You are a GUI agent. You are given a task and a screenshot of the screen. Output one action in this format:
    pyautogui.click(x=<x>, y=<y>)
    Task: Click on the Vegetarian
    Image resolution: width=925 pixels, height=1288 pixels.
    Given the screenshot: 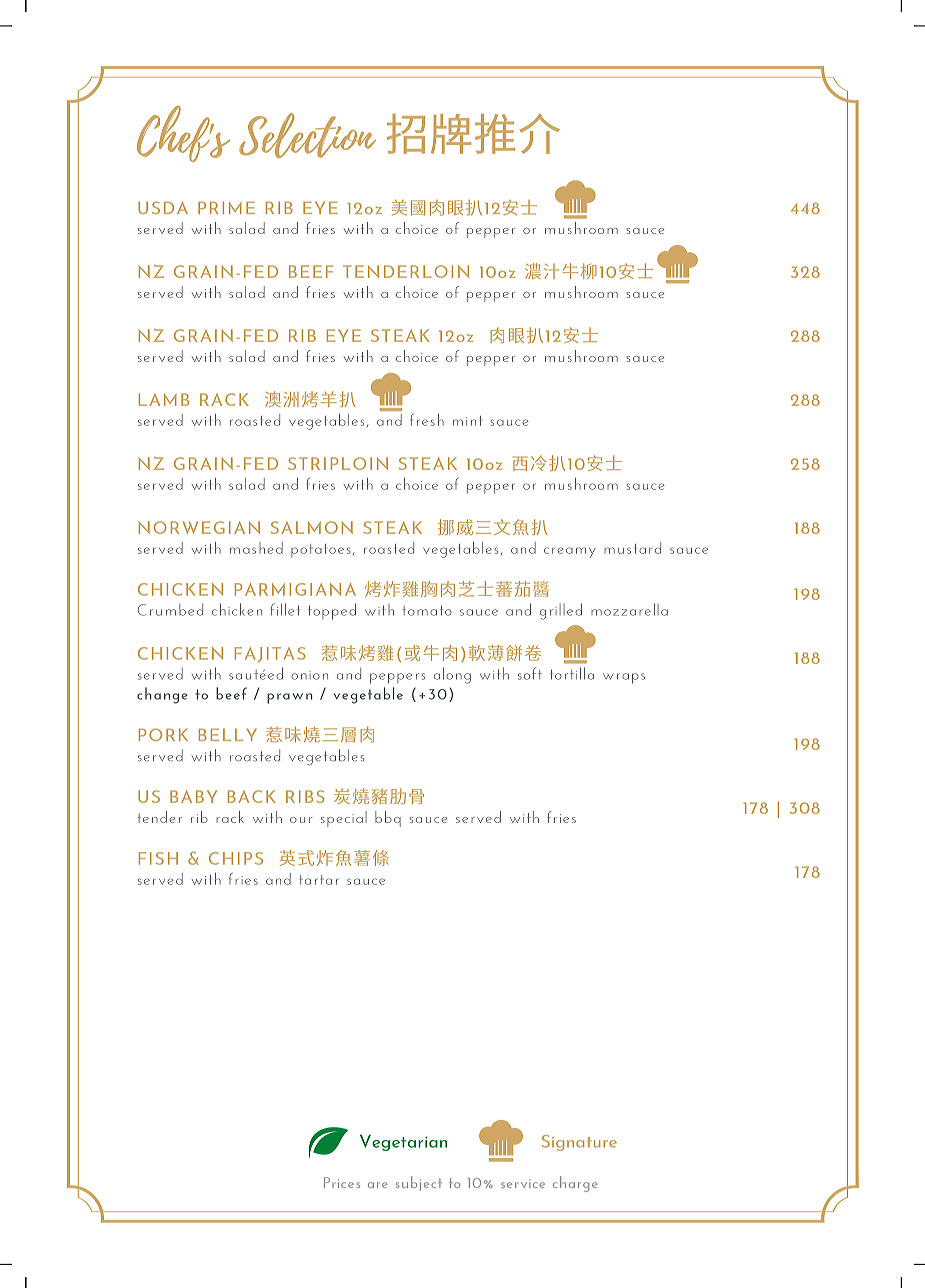 What is the action you would take?
    pyautogui.click(x=403, y=1142)
